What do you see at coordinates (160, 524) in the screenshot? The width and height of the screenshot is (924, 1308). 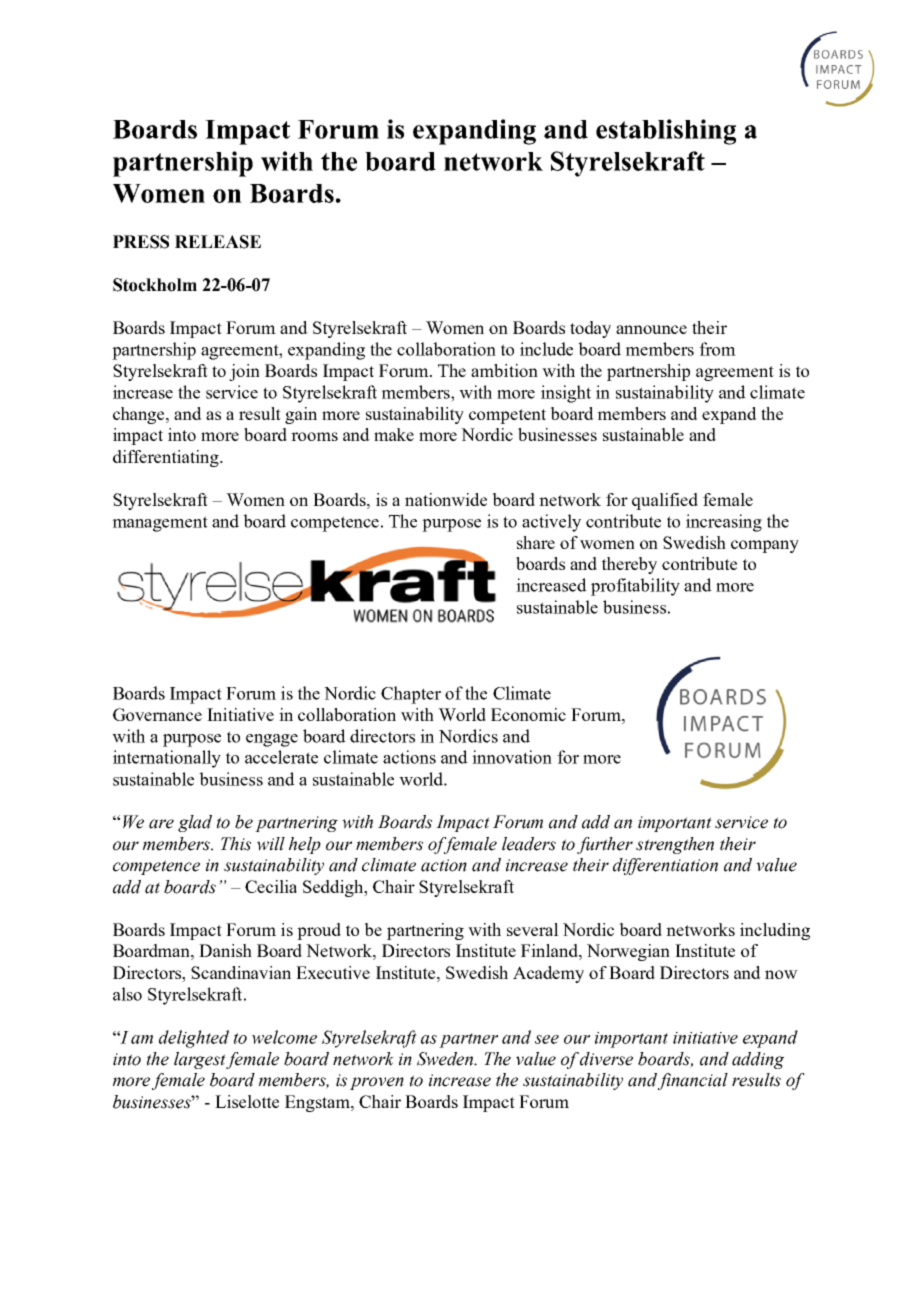 I see `management` at bounding box center [160, 524].
